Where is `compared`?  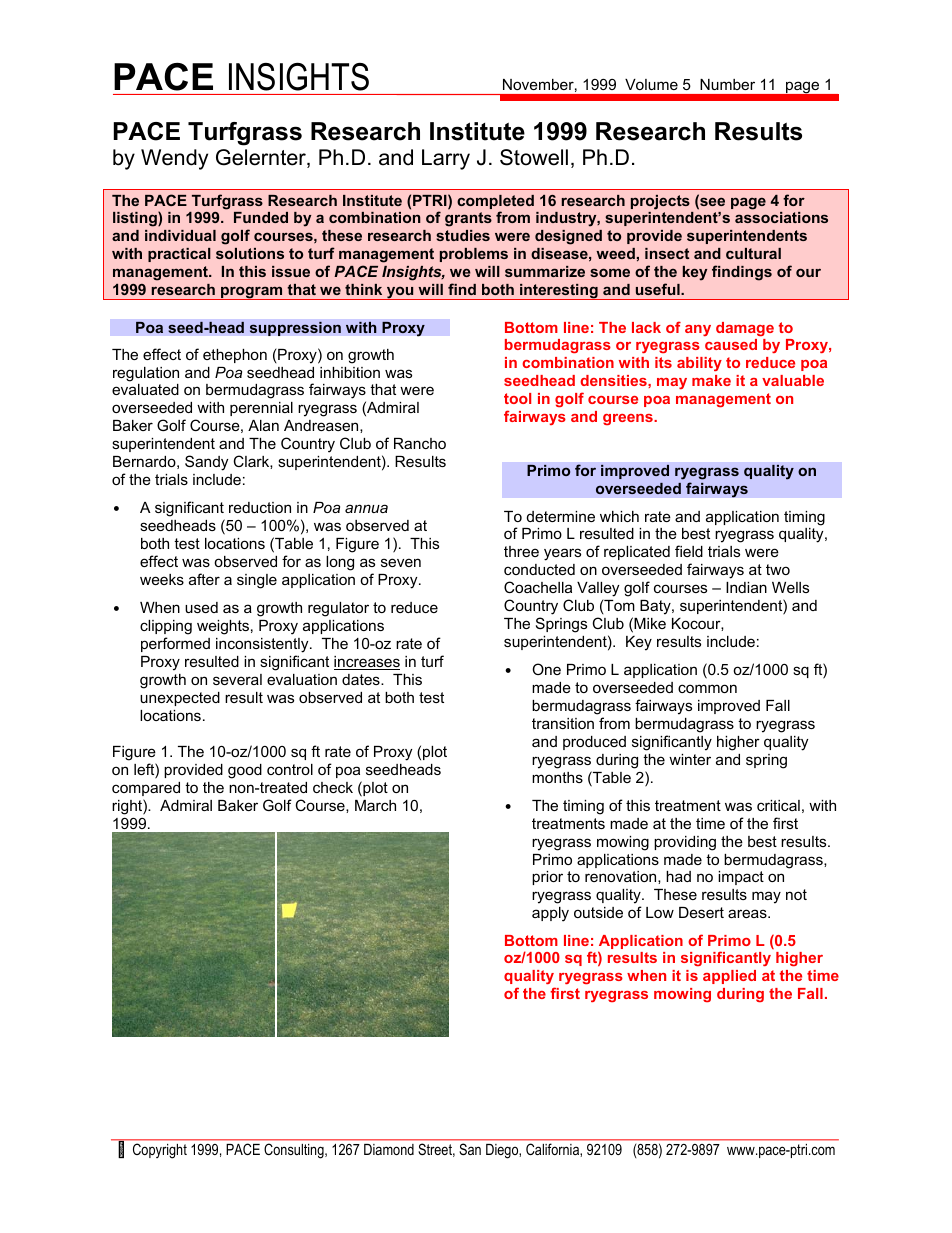 compared is located at coordinates (146, 789).
